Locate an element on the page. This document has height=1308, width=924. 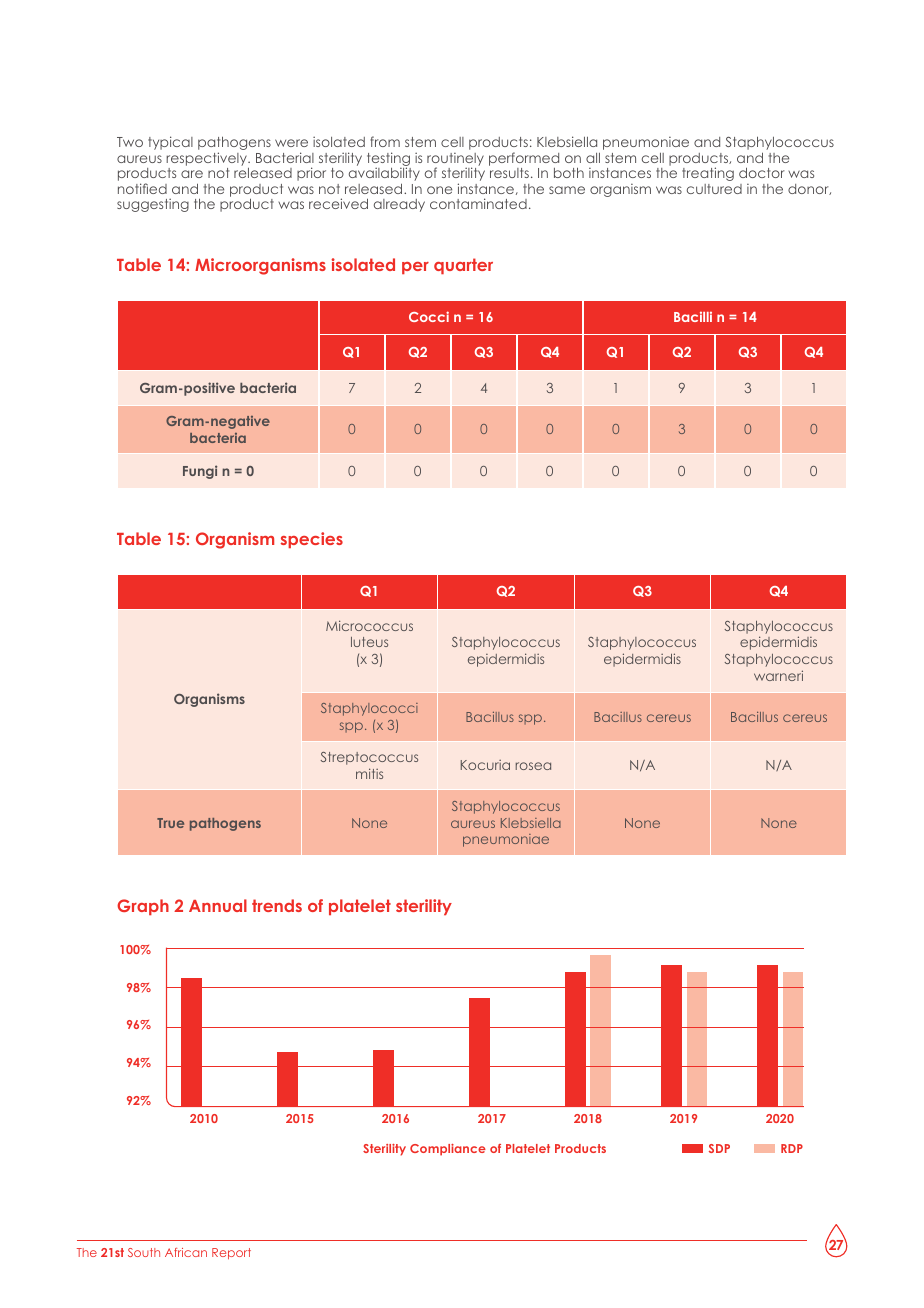
routinely is located at coordinates (455, 160).
